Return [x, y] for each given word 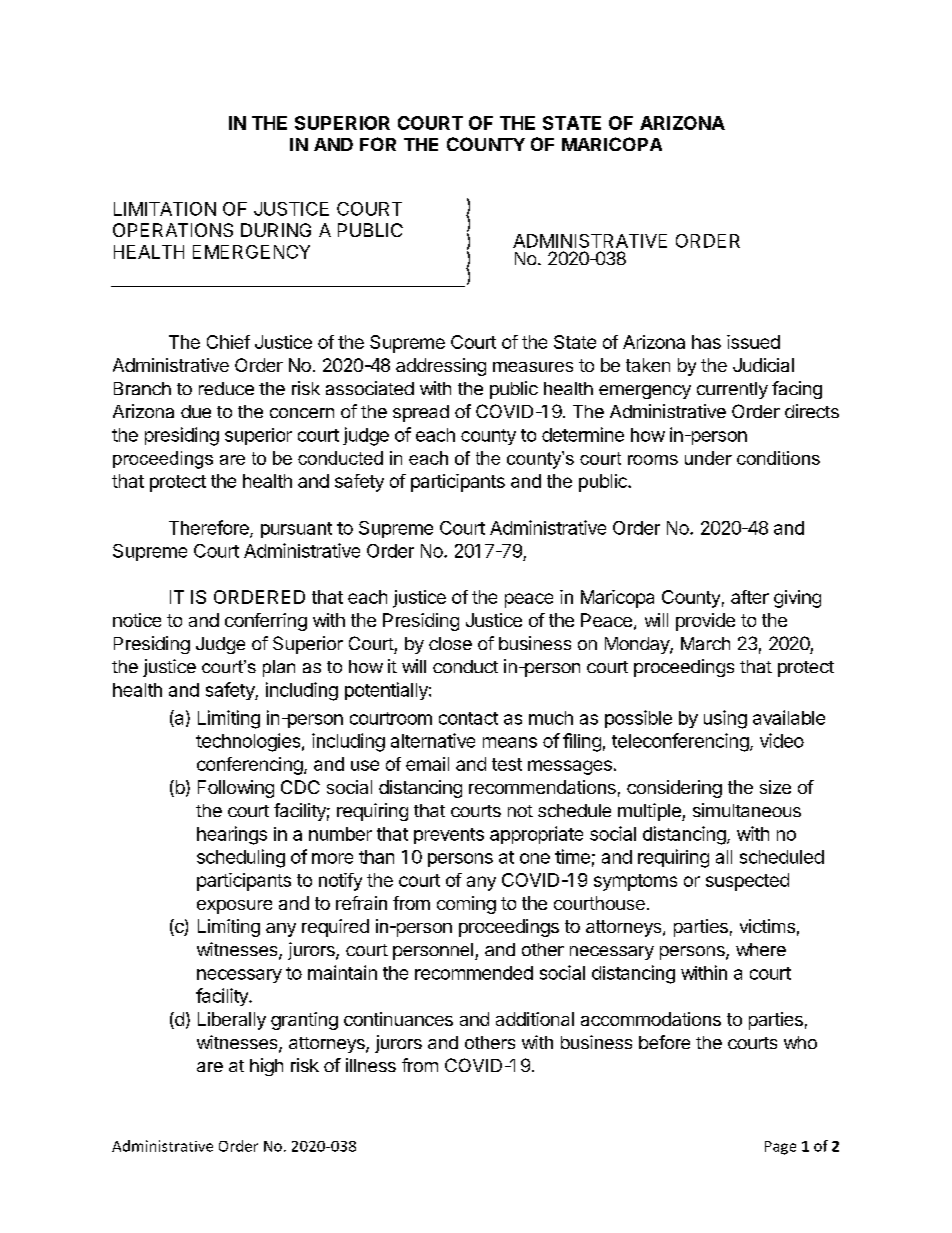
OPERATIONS [173, 230]
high [266, 1067]
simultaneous [747, 810]
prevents [449, 836]
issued [753, 342]
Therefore [210, 528]
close [450, 643]
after [750, 597]
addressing [441, 367]
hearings [232, 835]
